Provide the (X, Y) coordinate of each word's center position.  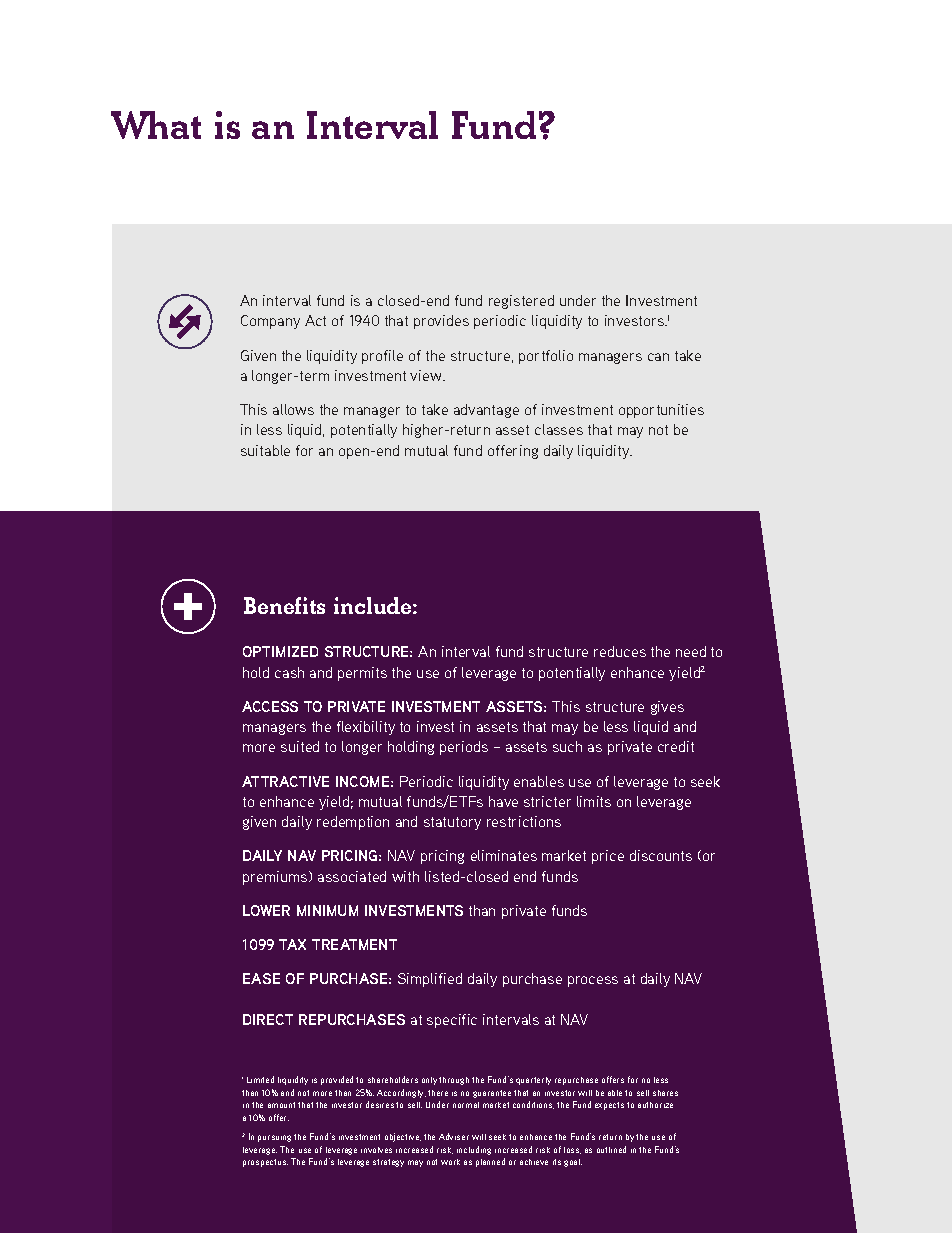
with (405, 876)
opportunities (661, 411)
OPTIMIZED (280, 651)
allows (293, 409)
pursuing (274, 1138)
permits (362, 674)
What (156, 125)
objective (403, 1137)
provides (441, 322)
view (427, 375)
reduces (620, 651)
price (608, 857)
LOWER (266, 910)
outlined (611, 1149)
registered (521, 302)
